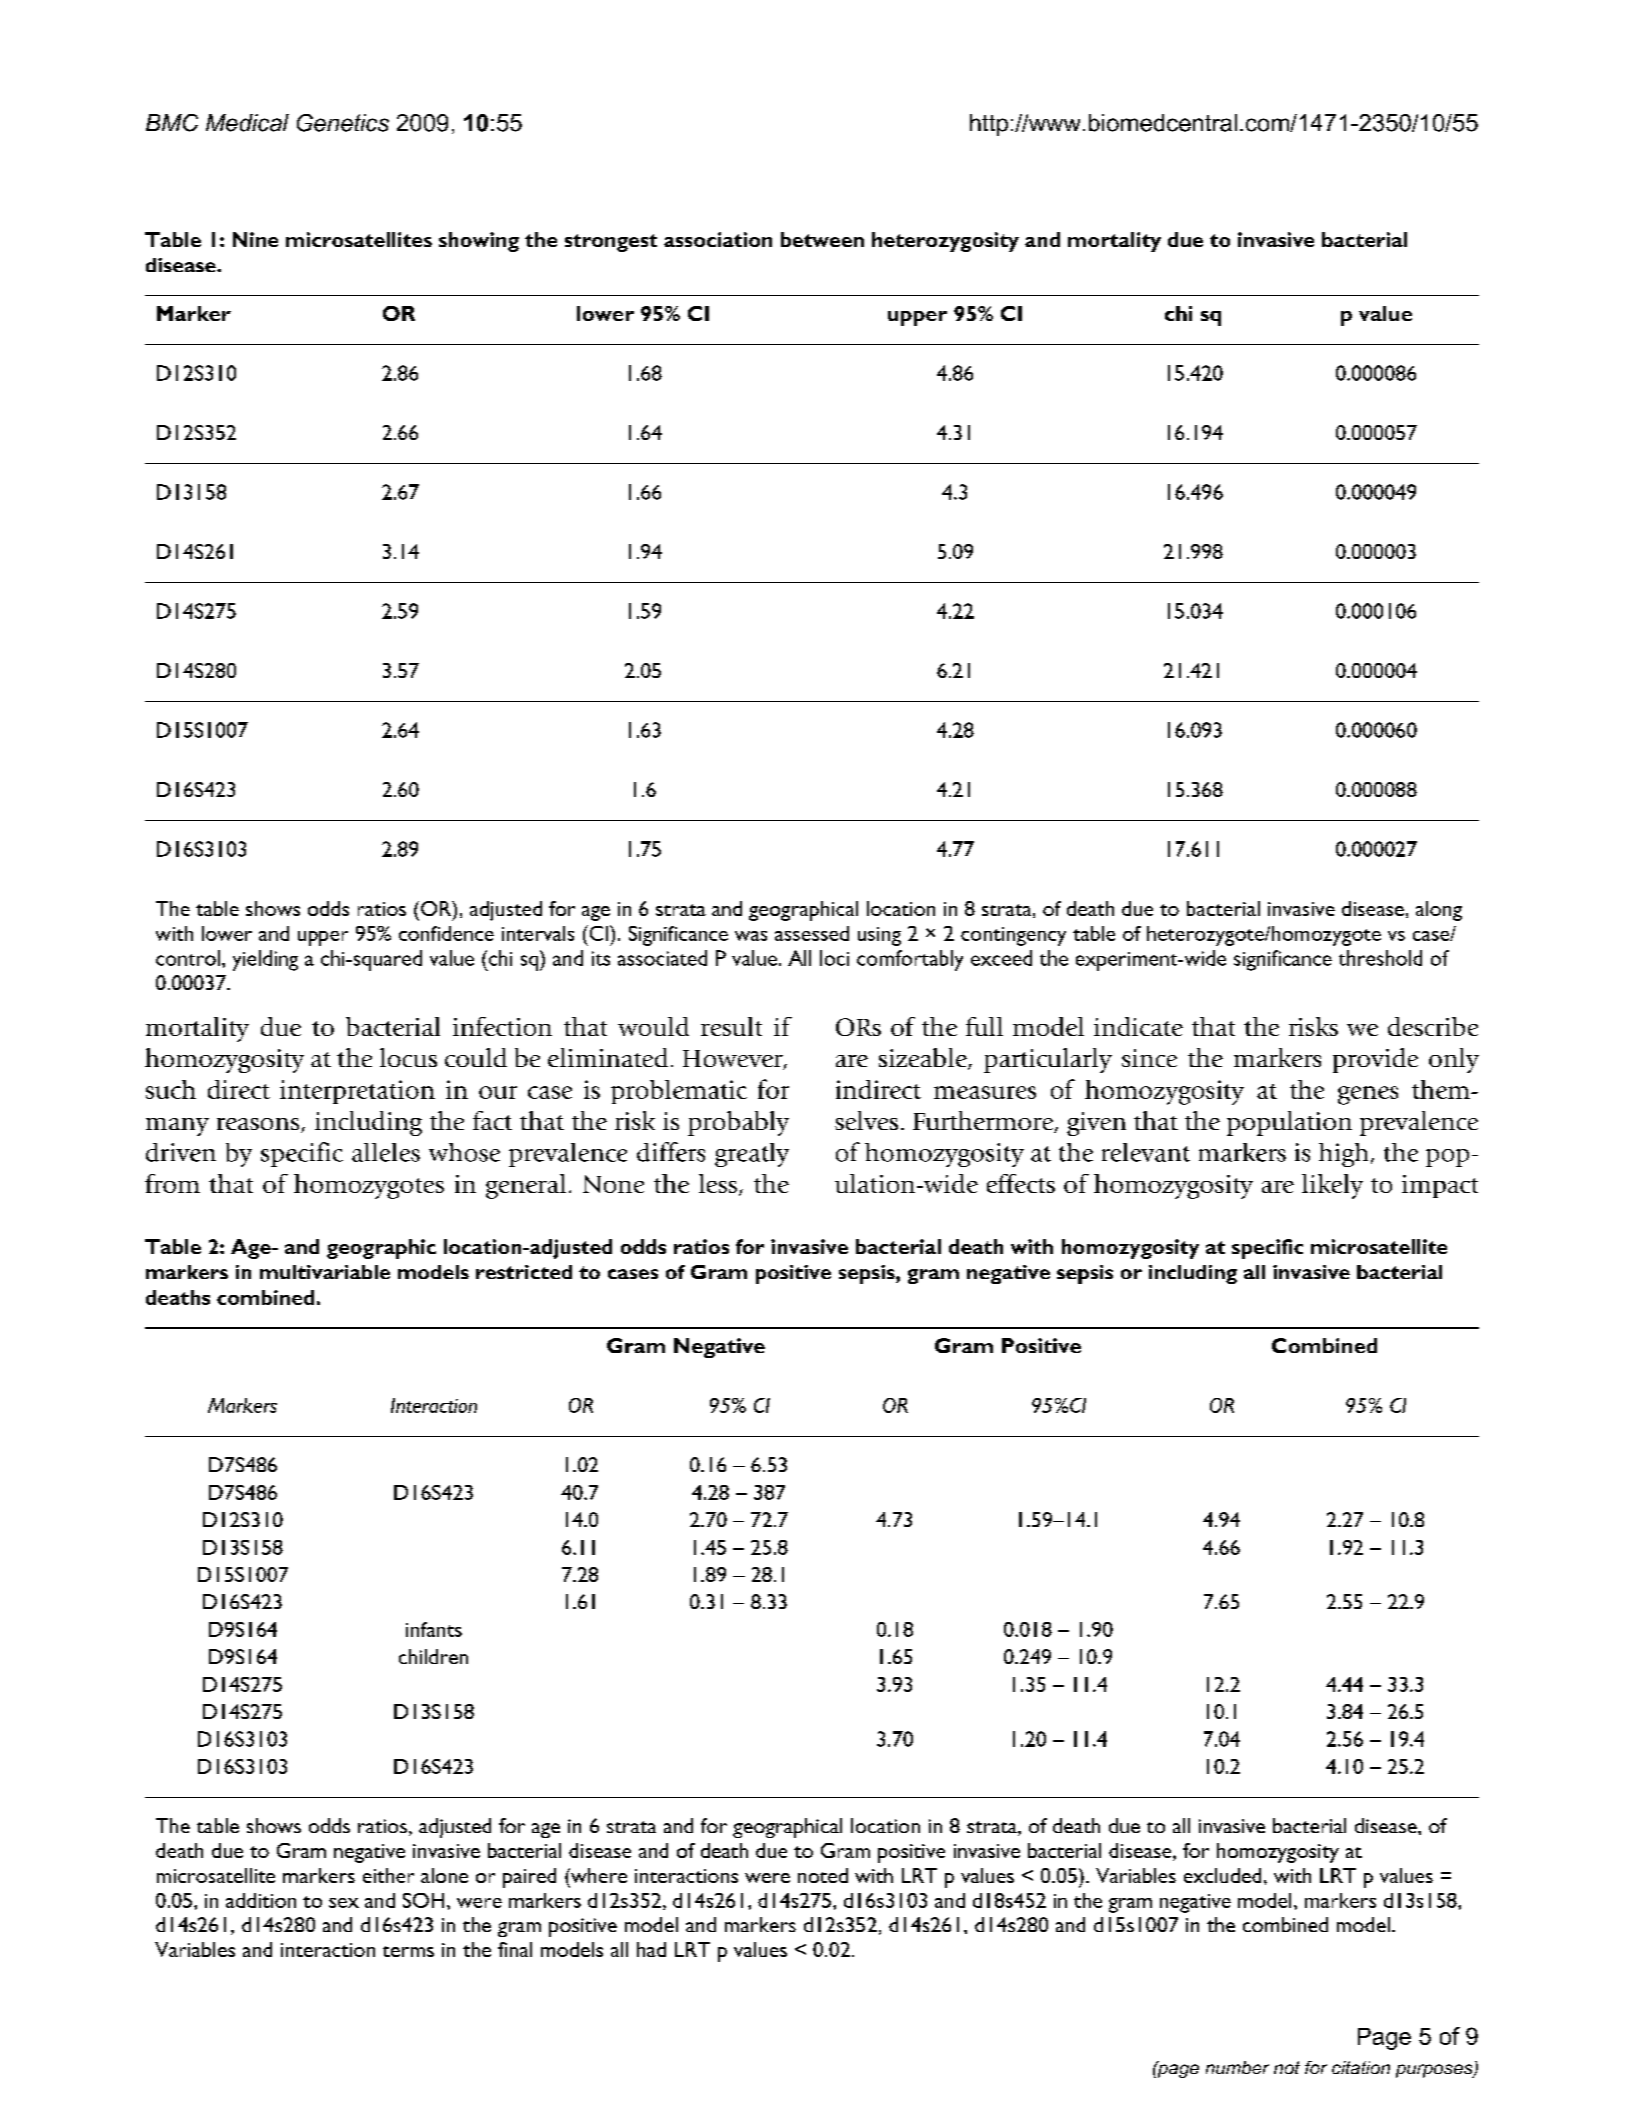 This screenshot has width=1631, height=2118. Describe the element at coordinates (718, 239) in the screenshot. I see `association` at that location.
